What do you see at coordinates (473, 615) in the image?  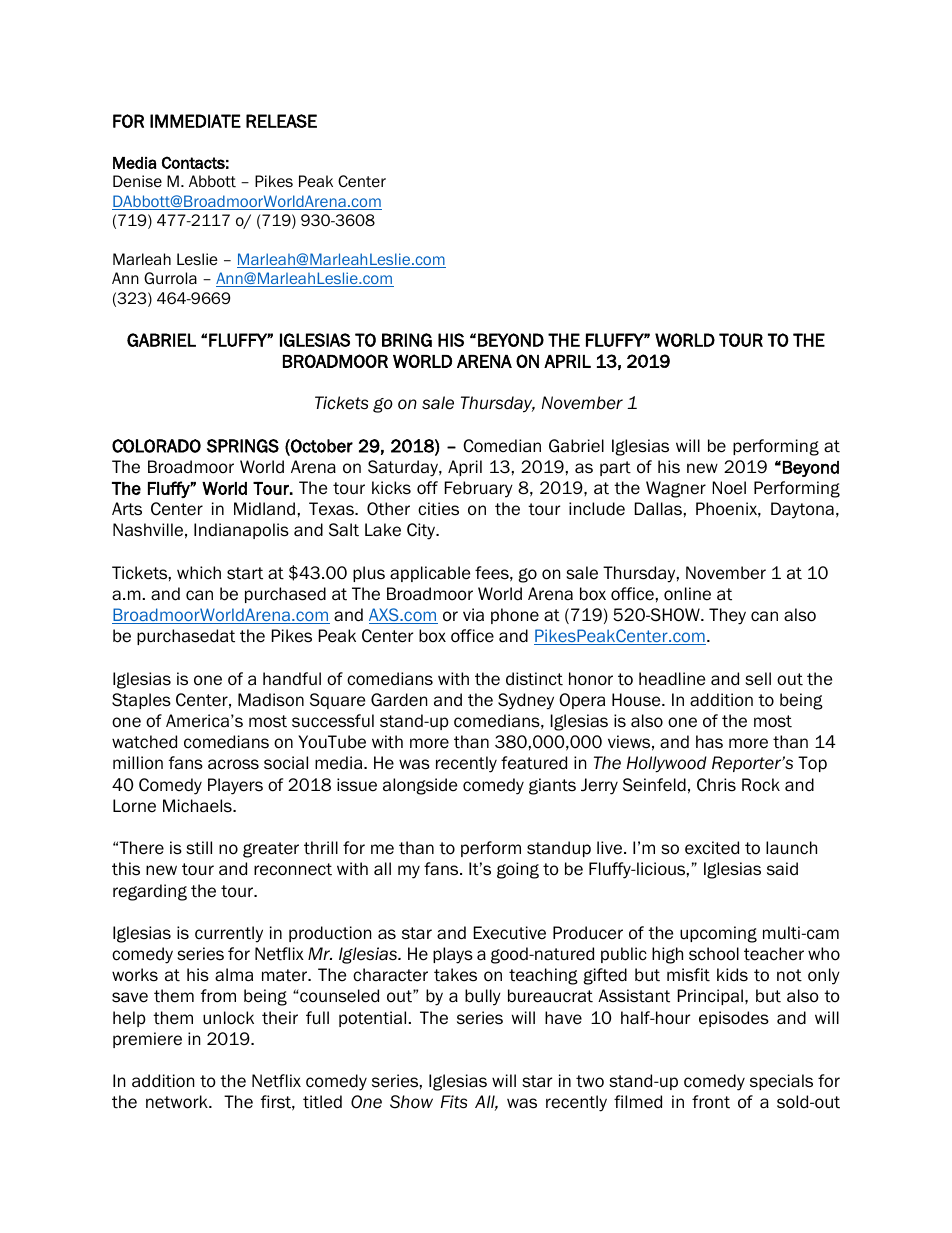 I see `via` at bounding box center [473, 615].
